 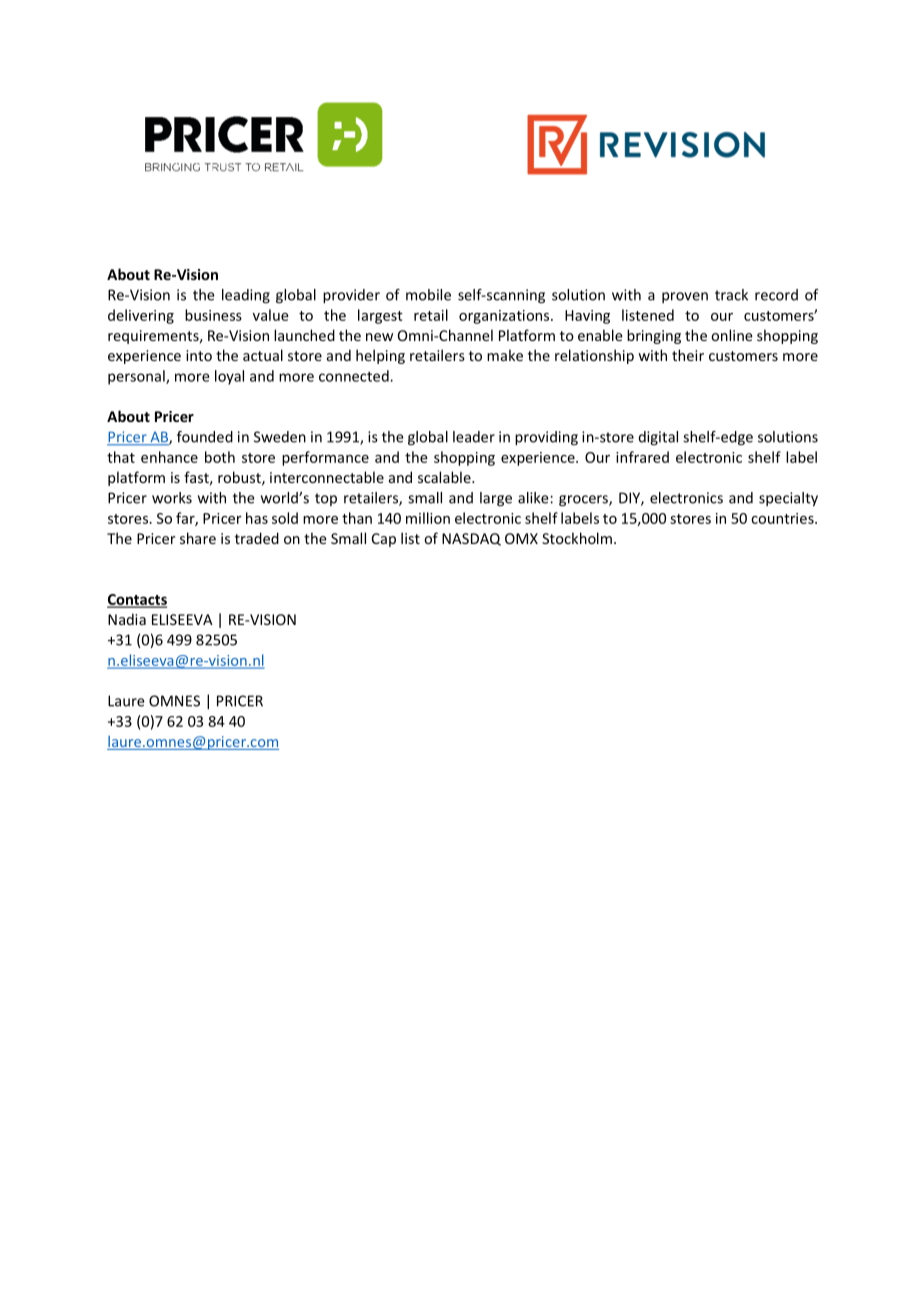 I want to click on million, so click(x=428, y=518).
